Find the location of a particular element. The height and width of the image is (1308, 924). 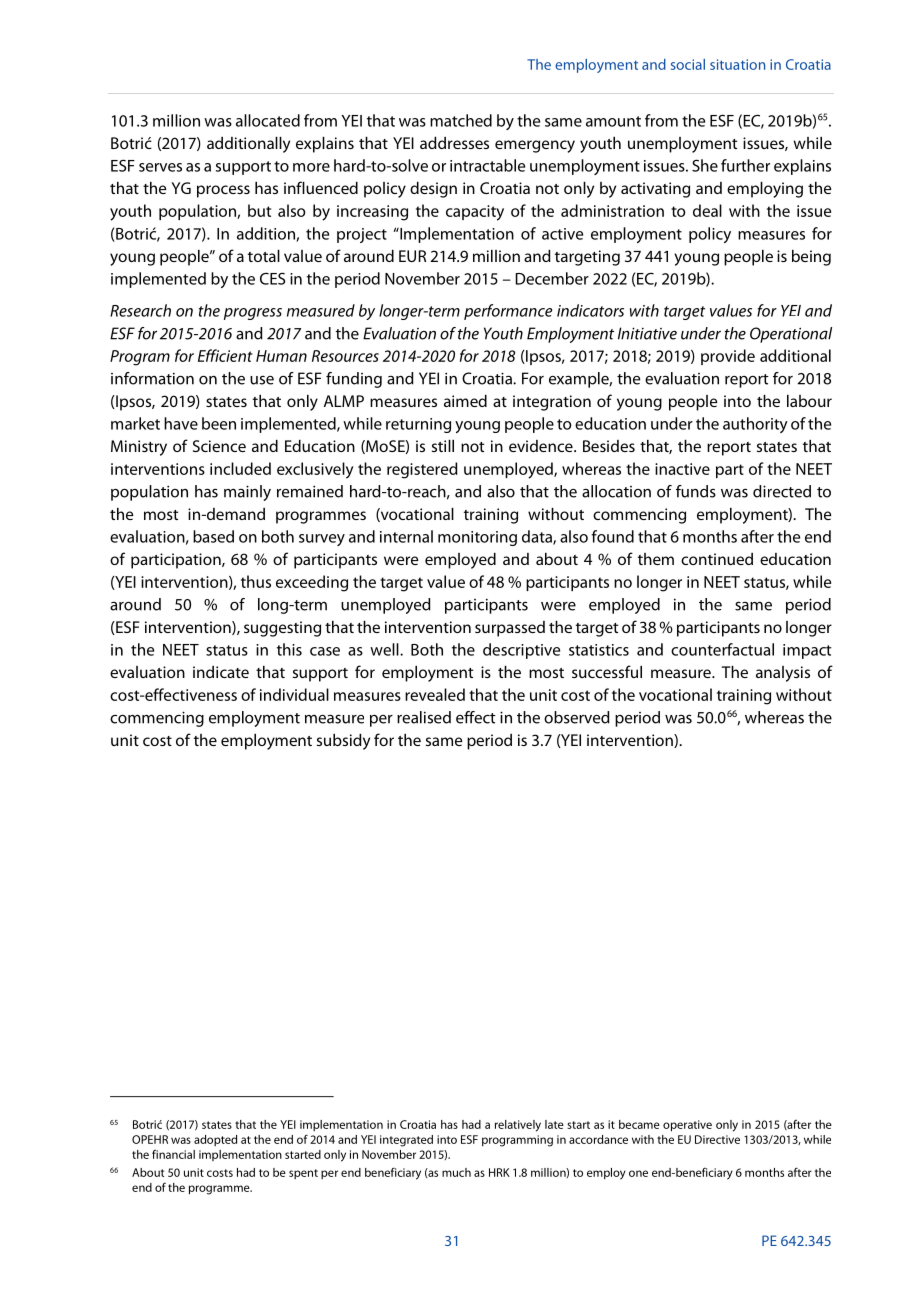

matched is located at coordinates (461, 120).
